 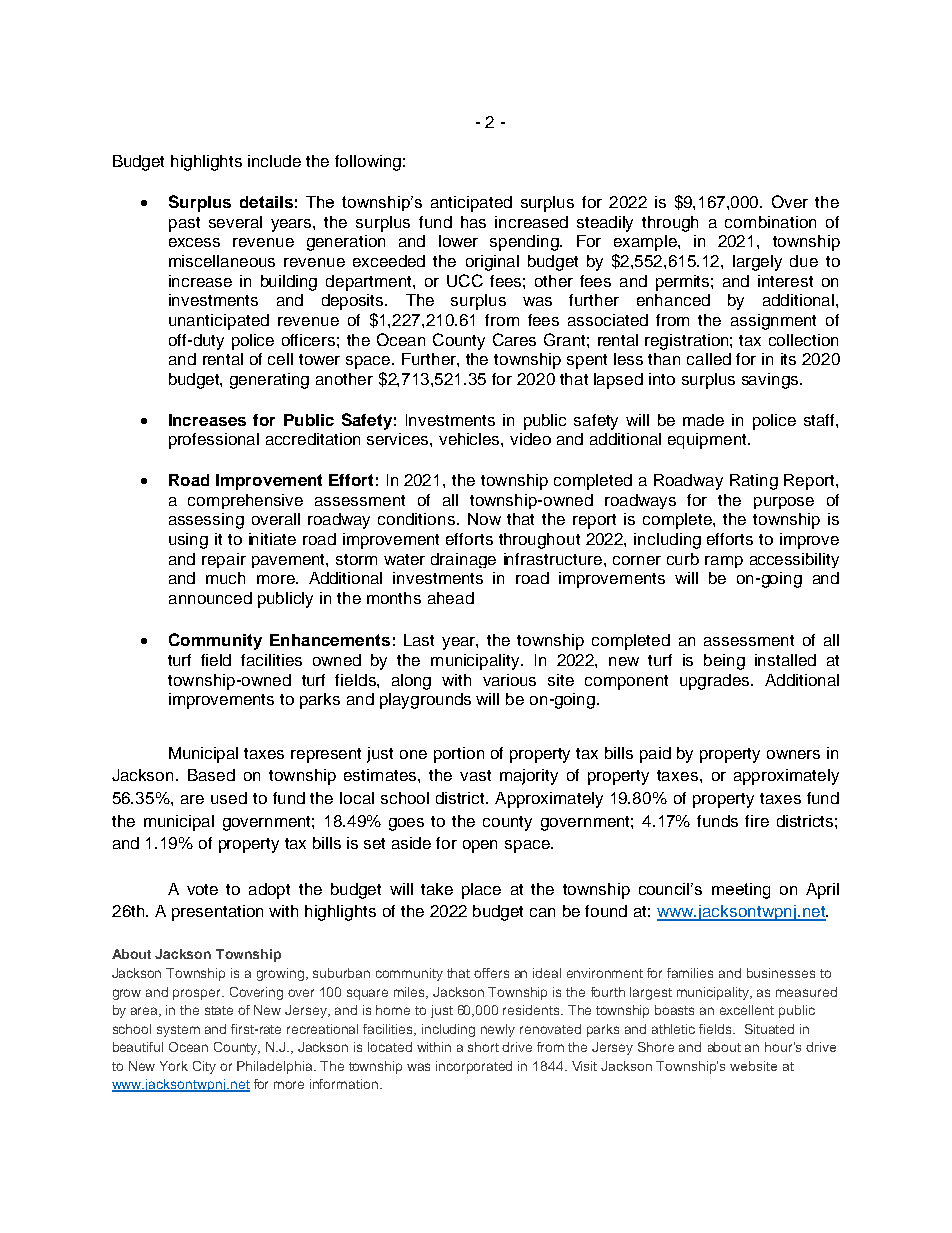 I want to click on has, so click(x=473, y=222).
